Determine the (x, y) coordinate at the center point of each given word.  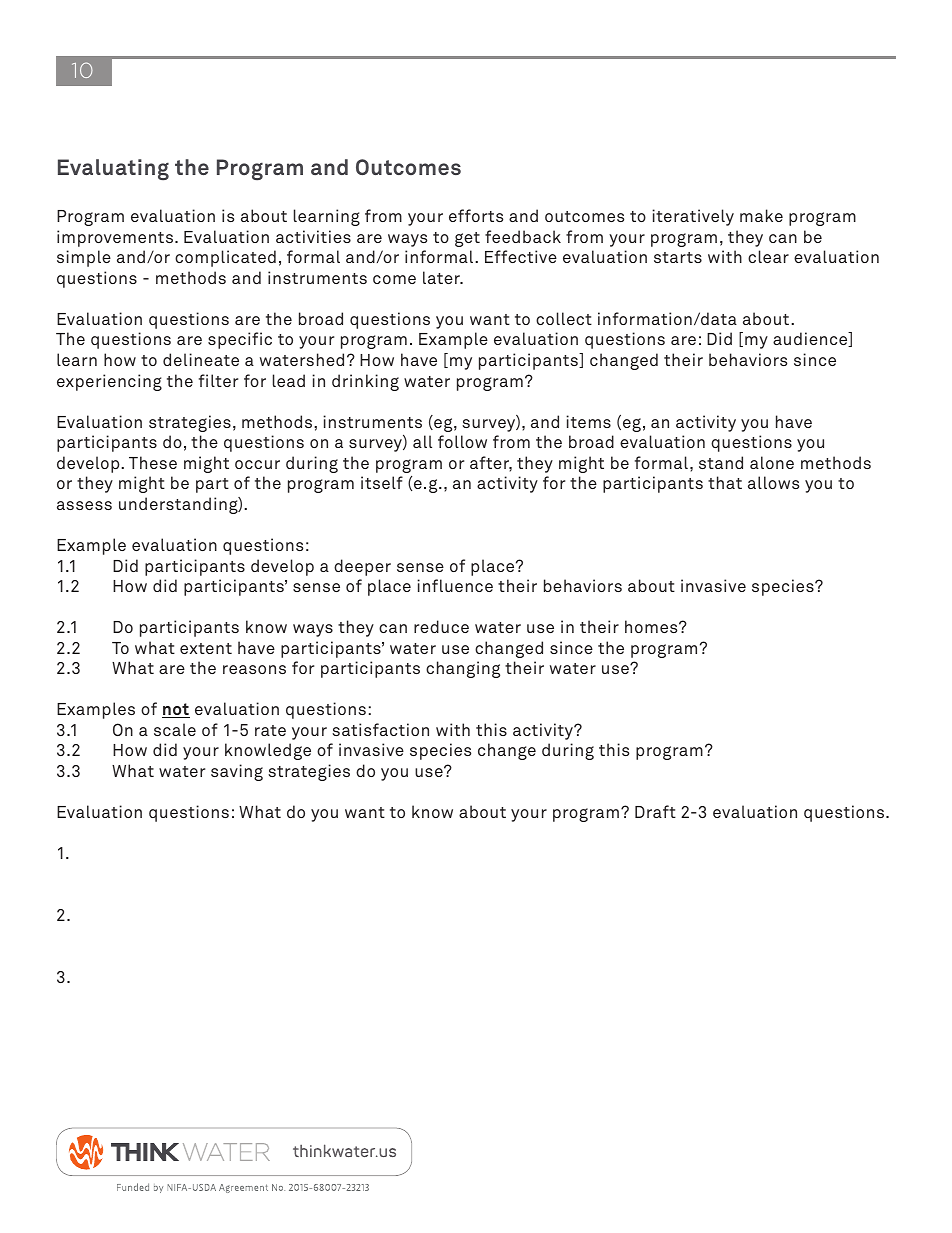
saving (237, 772)
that (725, 482)
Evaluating (113, 170)
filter (218, 380)
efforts (476, 215)
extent (206, 648)
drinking (365, 382)
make (761, 215)
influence (455, 585)
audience (811, 339)
